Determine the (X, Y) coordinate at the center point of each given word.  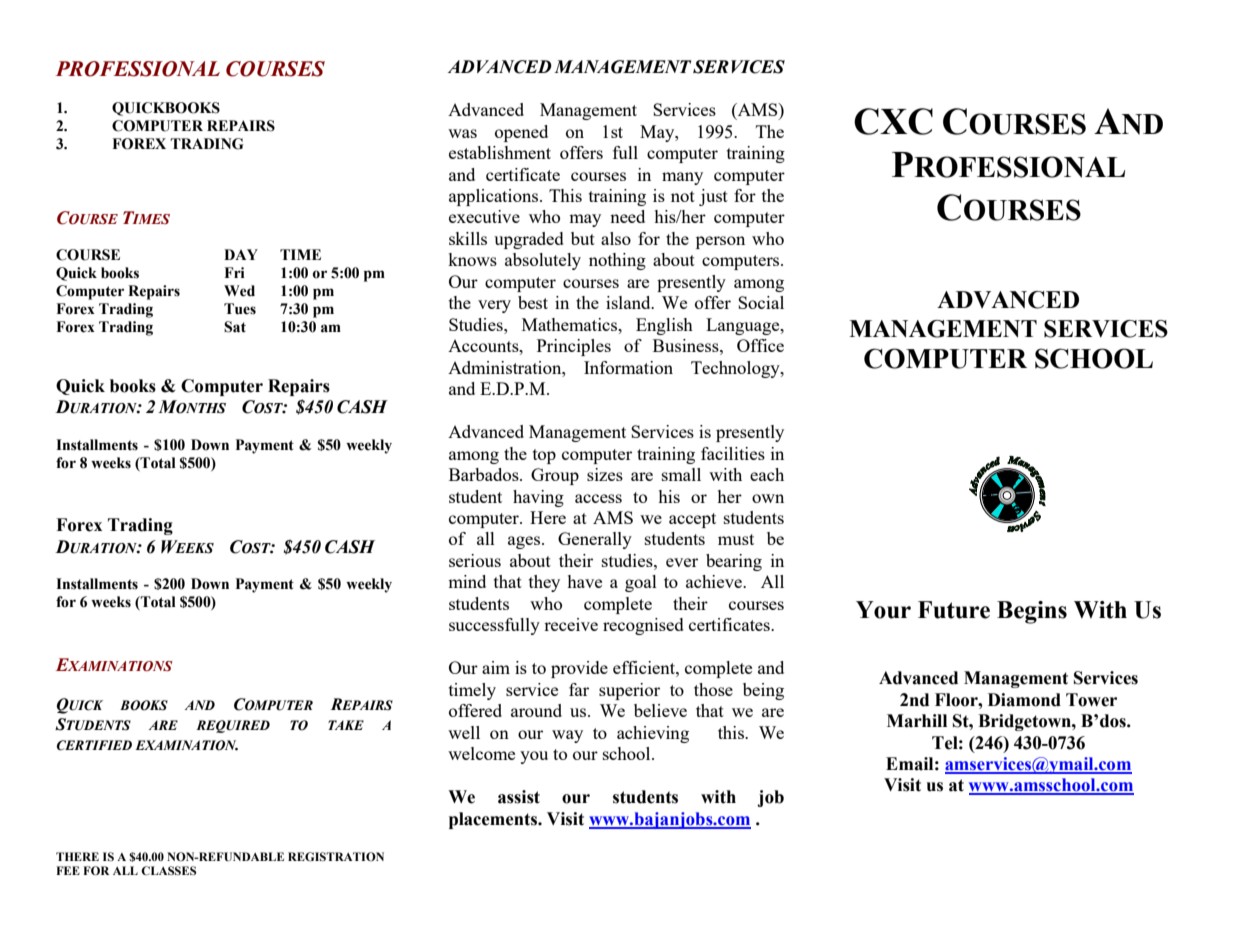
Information (628, 367)
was (462, 133)
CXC (893, 121)
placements (494, 820)
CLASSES (168, 870)
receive (571, 624)
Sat (235, 327)
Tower (1091, 700)
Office (760, 345)
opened (521, 133)
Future (954, 610)
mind (467, 581)
